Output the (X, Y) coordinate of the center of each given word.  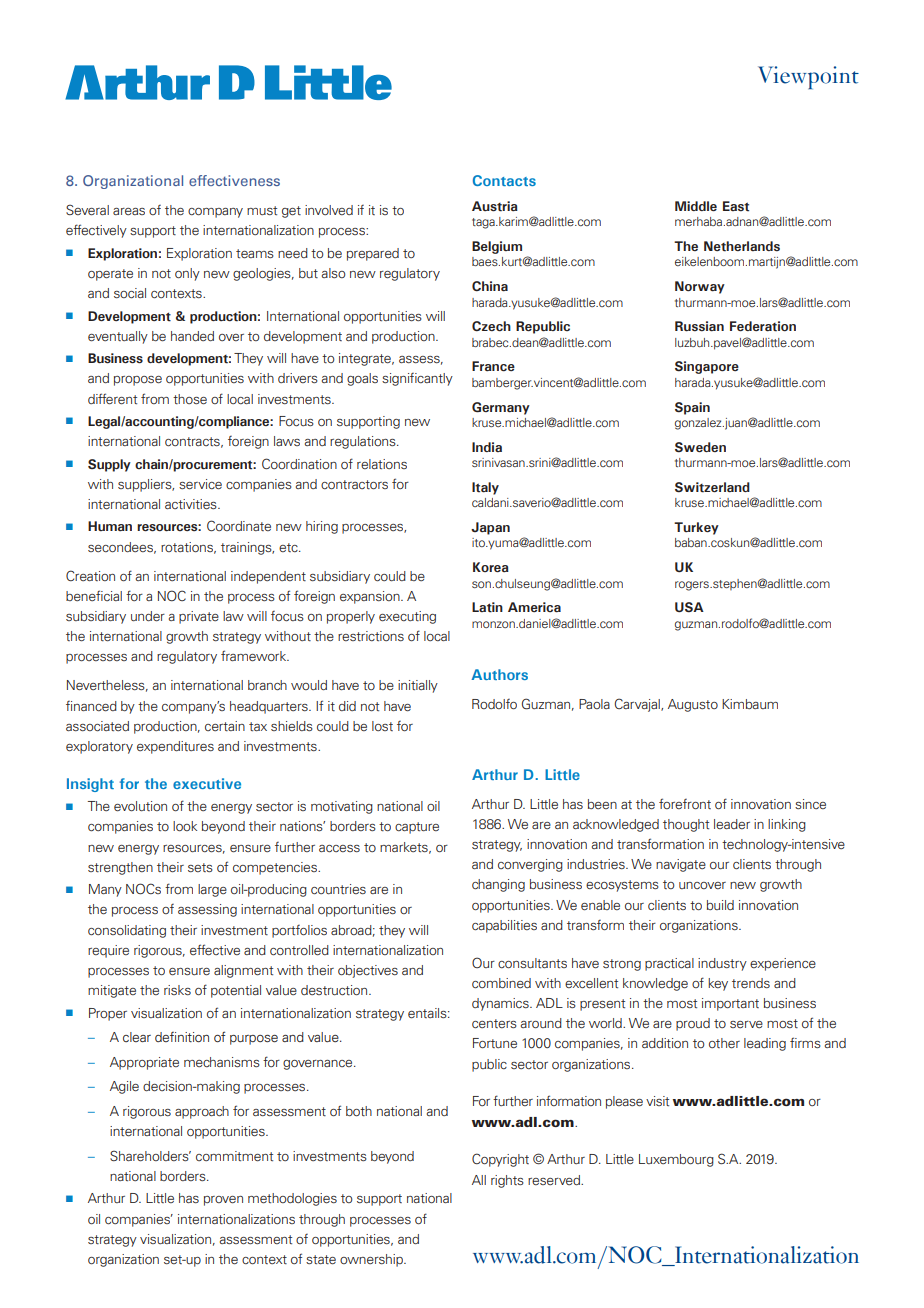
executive (207, 783)
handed (192, 336)
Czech (491, 326)
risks (177, 990)
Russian (699, 326)
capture (417, 828)
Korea (491, 567)
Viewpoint (808, 77)
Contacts (504, 180)
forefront (685, 803)
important (730, 1004)
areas (129, 211)
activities (192, 504)
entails (428, 1013)
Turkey (696, 528)
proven (223, 1201)
